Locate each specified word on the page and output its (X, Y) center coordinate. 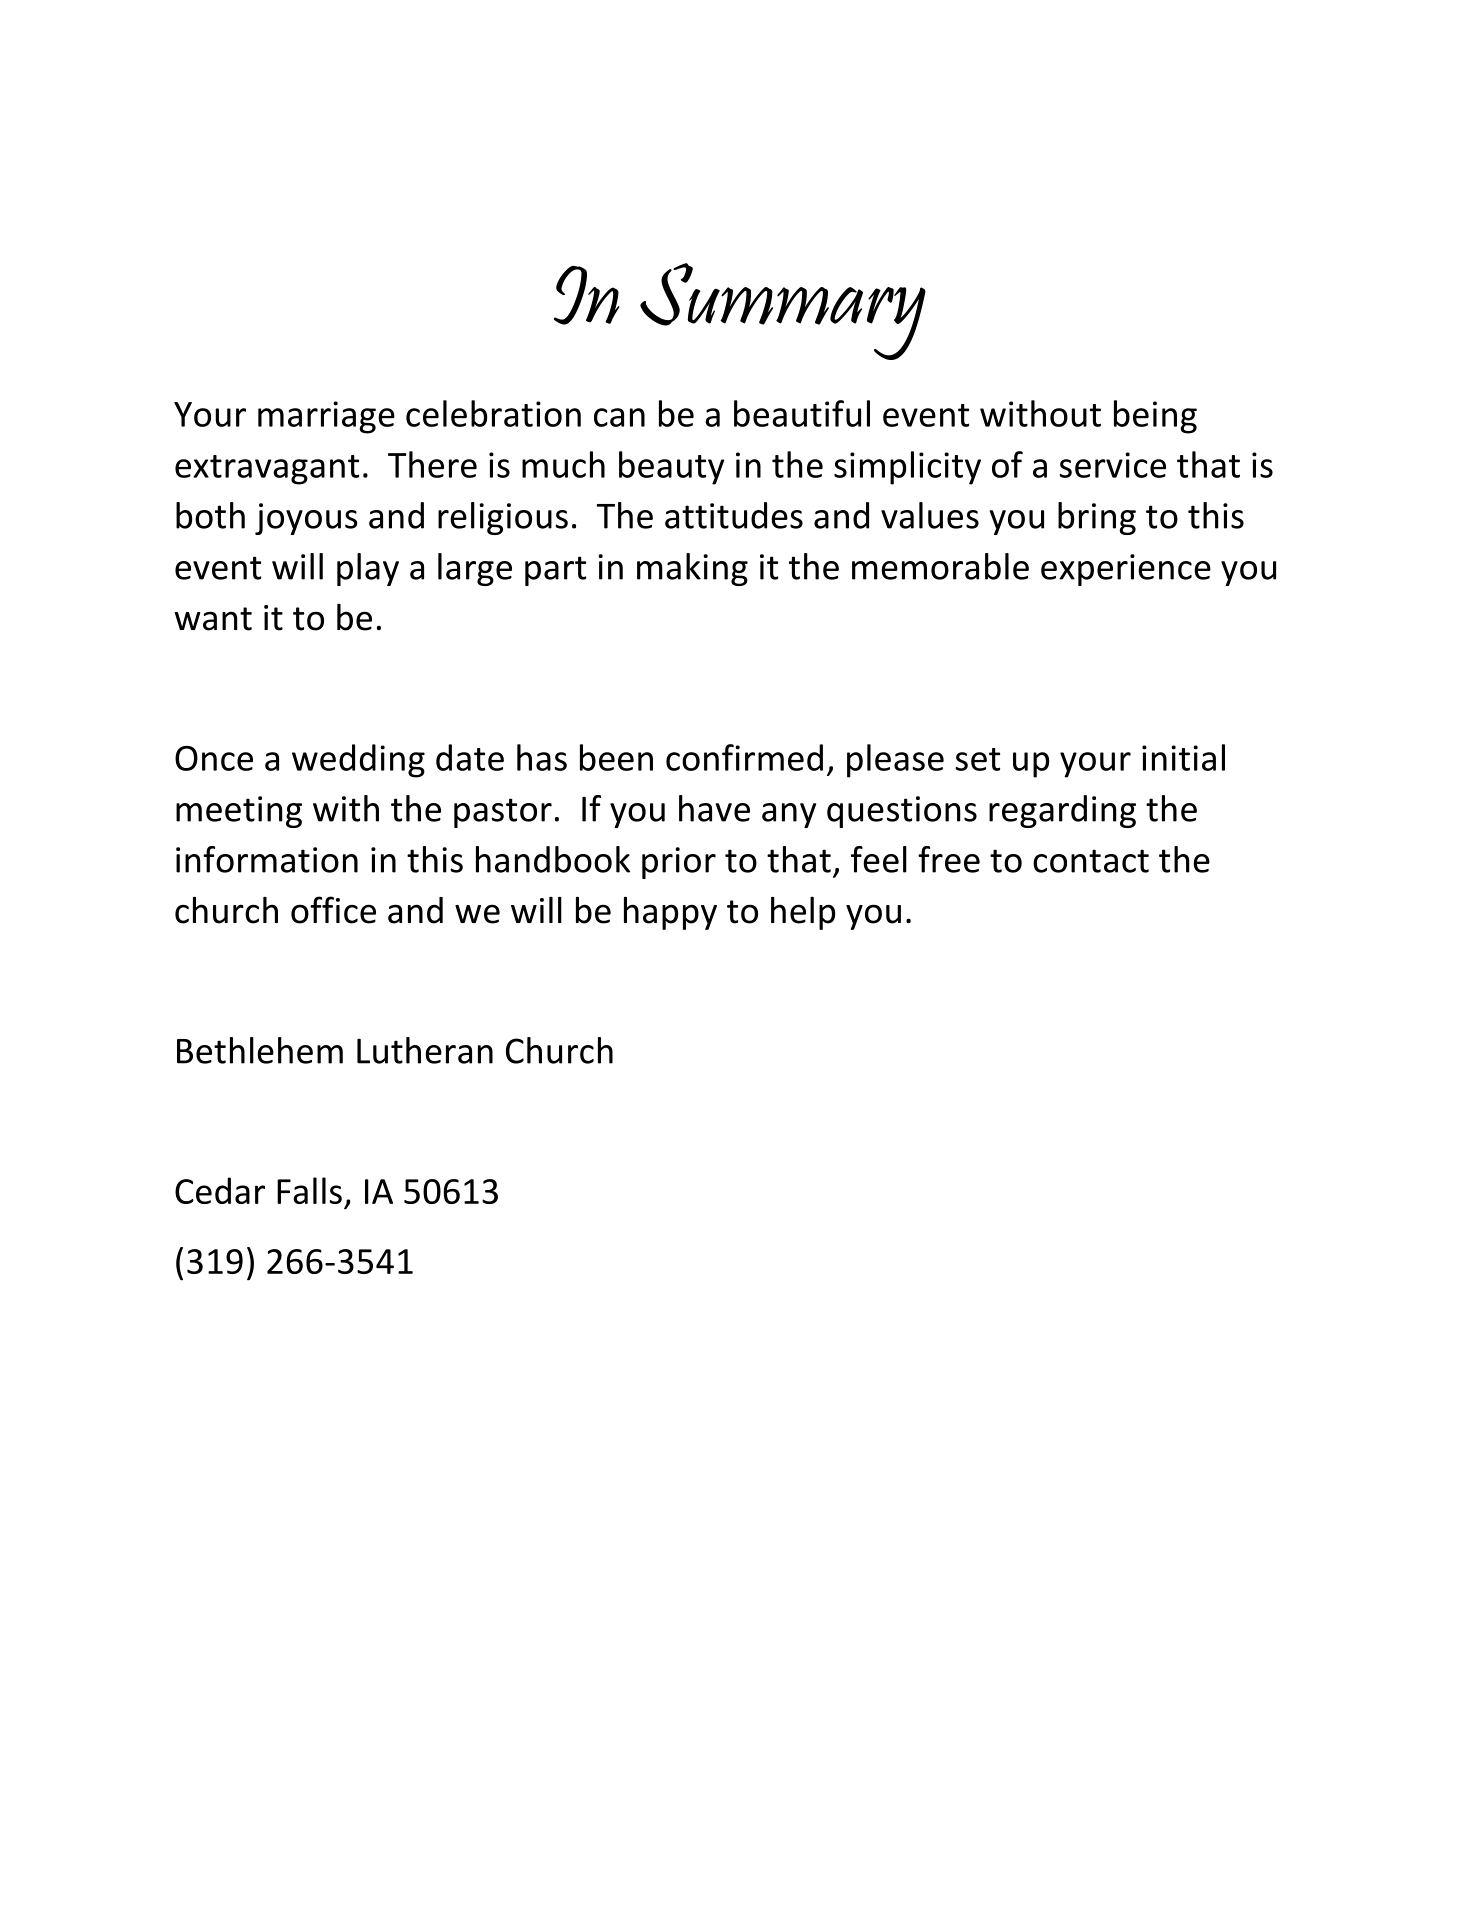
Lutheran (425, 1050)
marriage (326, 417)
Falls (309, 1190)
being (1155, 417)
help (803, 913)
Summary (783, 311)
